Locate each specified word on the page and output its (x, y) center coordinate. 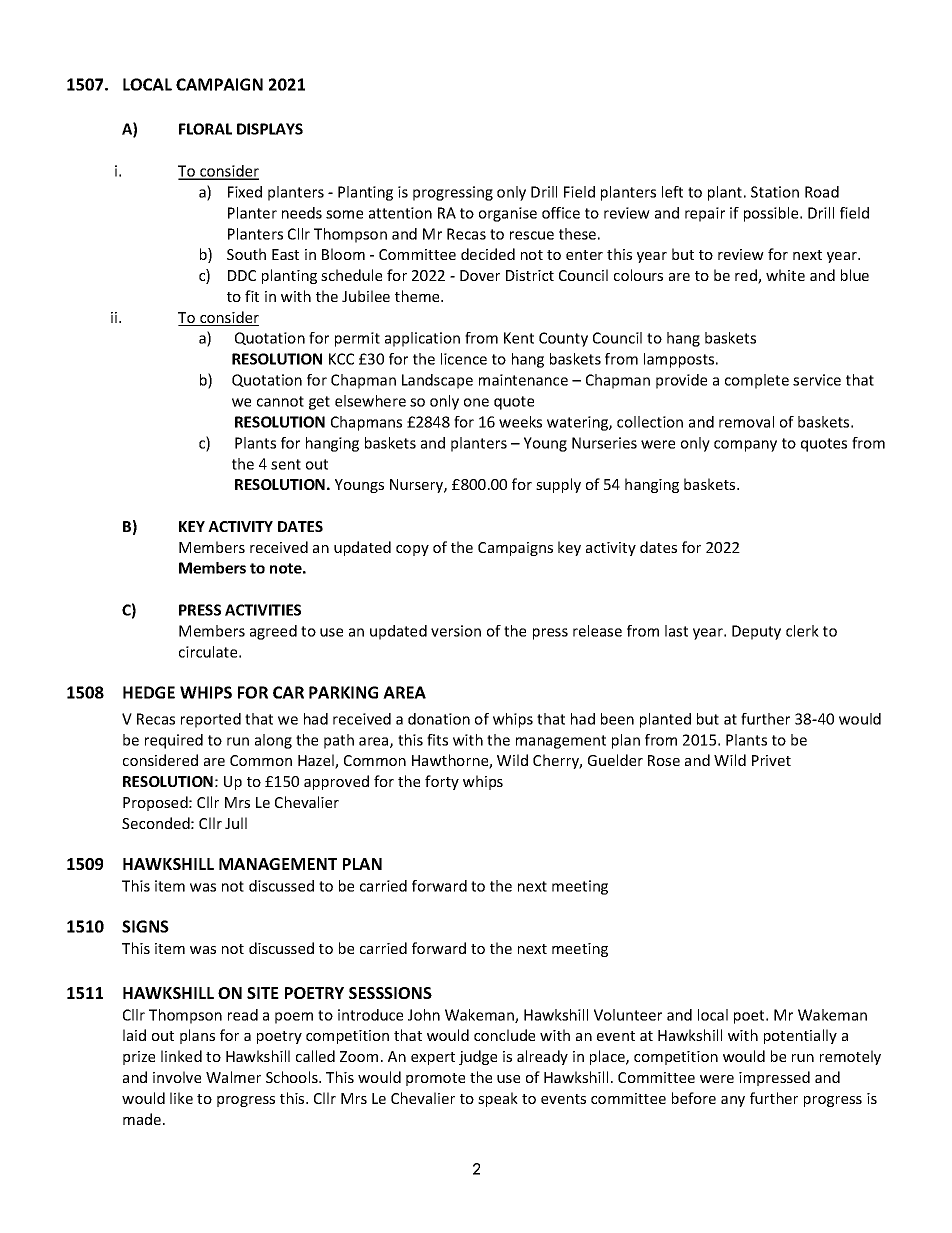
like (181, 1098)
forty (442, 782)
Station (775, 192)
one (476, 402)
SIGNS (145, 926)
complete (757, 381)
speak (498, 1099)
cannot (280, 401)
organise (508, 214)
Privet (771, 760)
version (456, 631)
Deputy (756, 632)
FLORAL (205, 129)
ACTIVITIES (263, 610)
